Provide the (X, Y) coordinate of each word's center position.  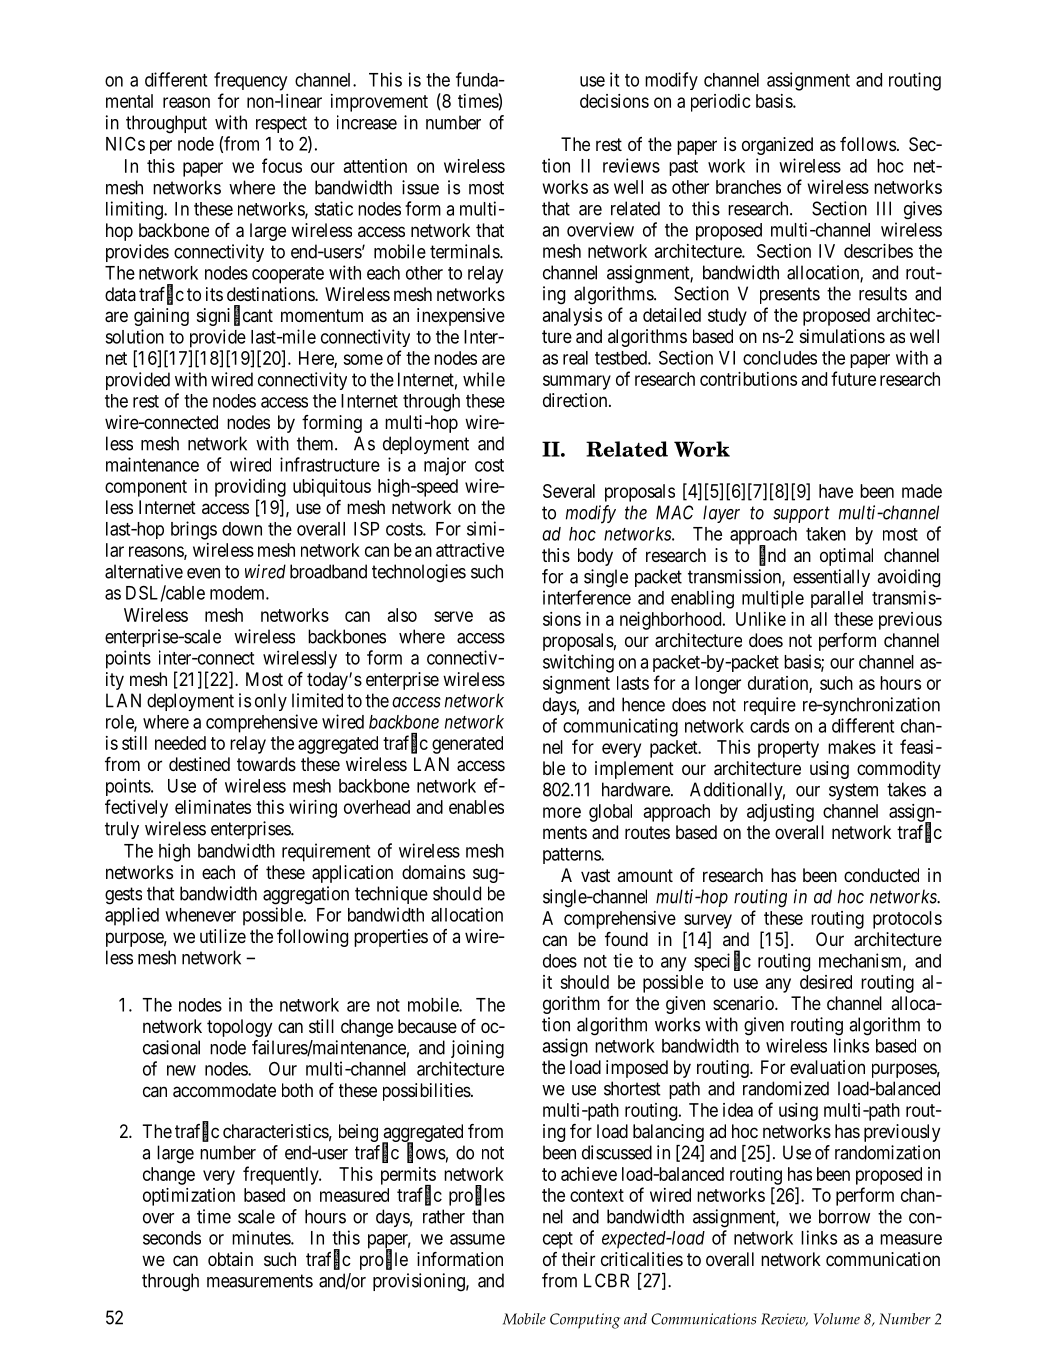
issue (420, 187)
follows (868, 144)
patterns (572, 856)
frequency (251, 81)
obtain (230, 1259)
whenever (200, 915)
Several (569, 491)
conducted (881, 875)
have (836, 491)
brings (194, 530)
